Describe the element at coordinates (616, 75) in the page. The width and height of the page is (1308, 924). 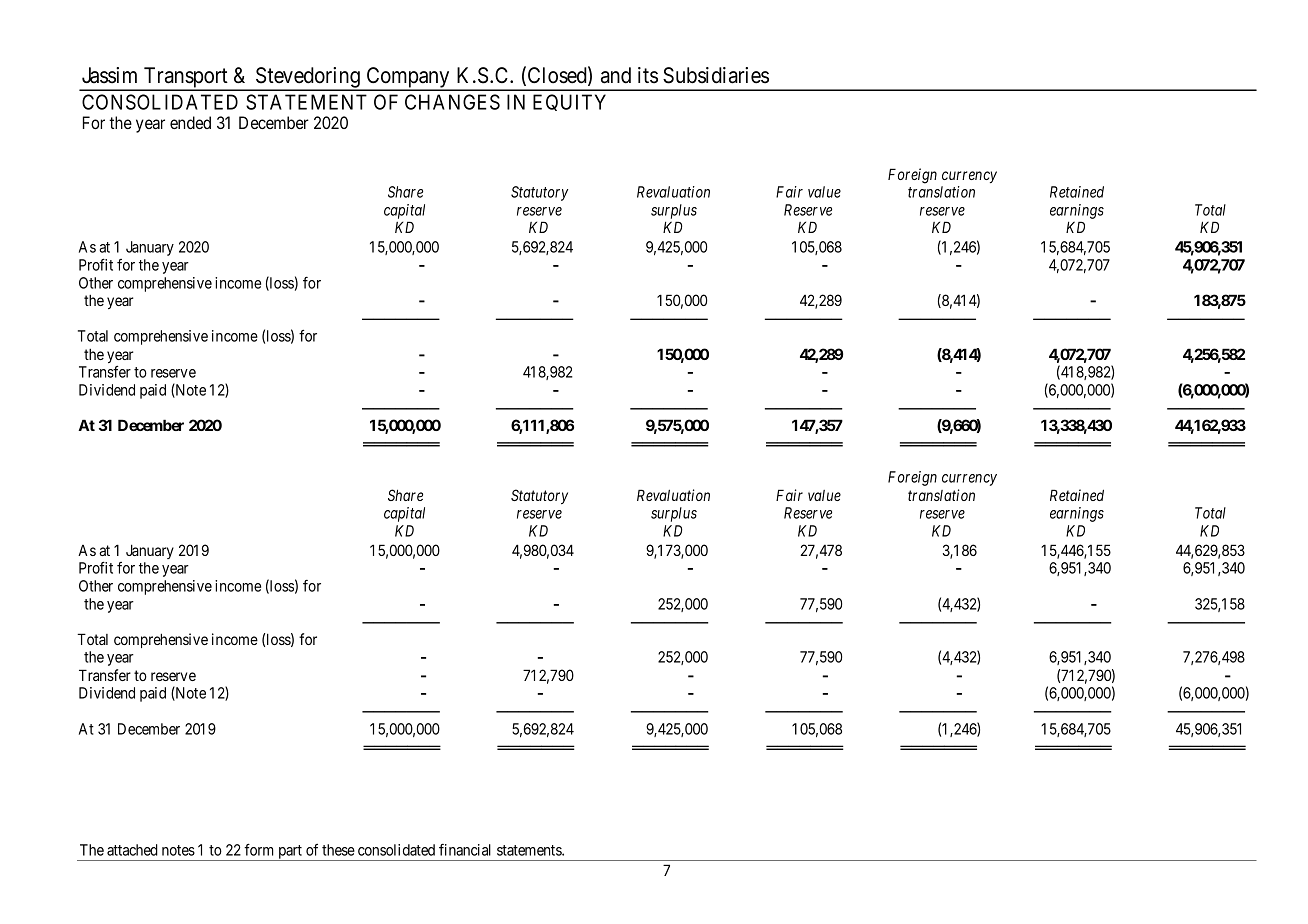
I see `and` at that location.
